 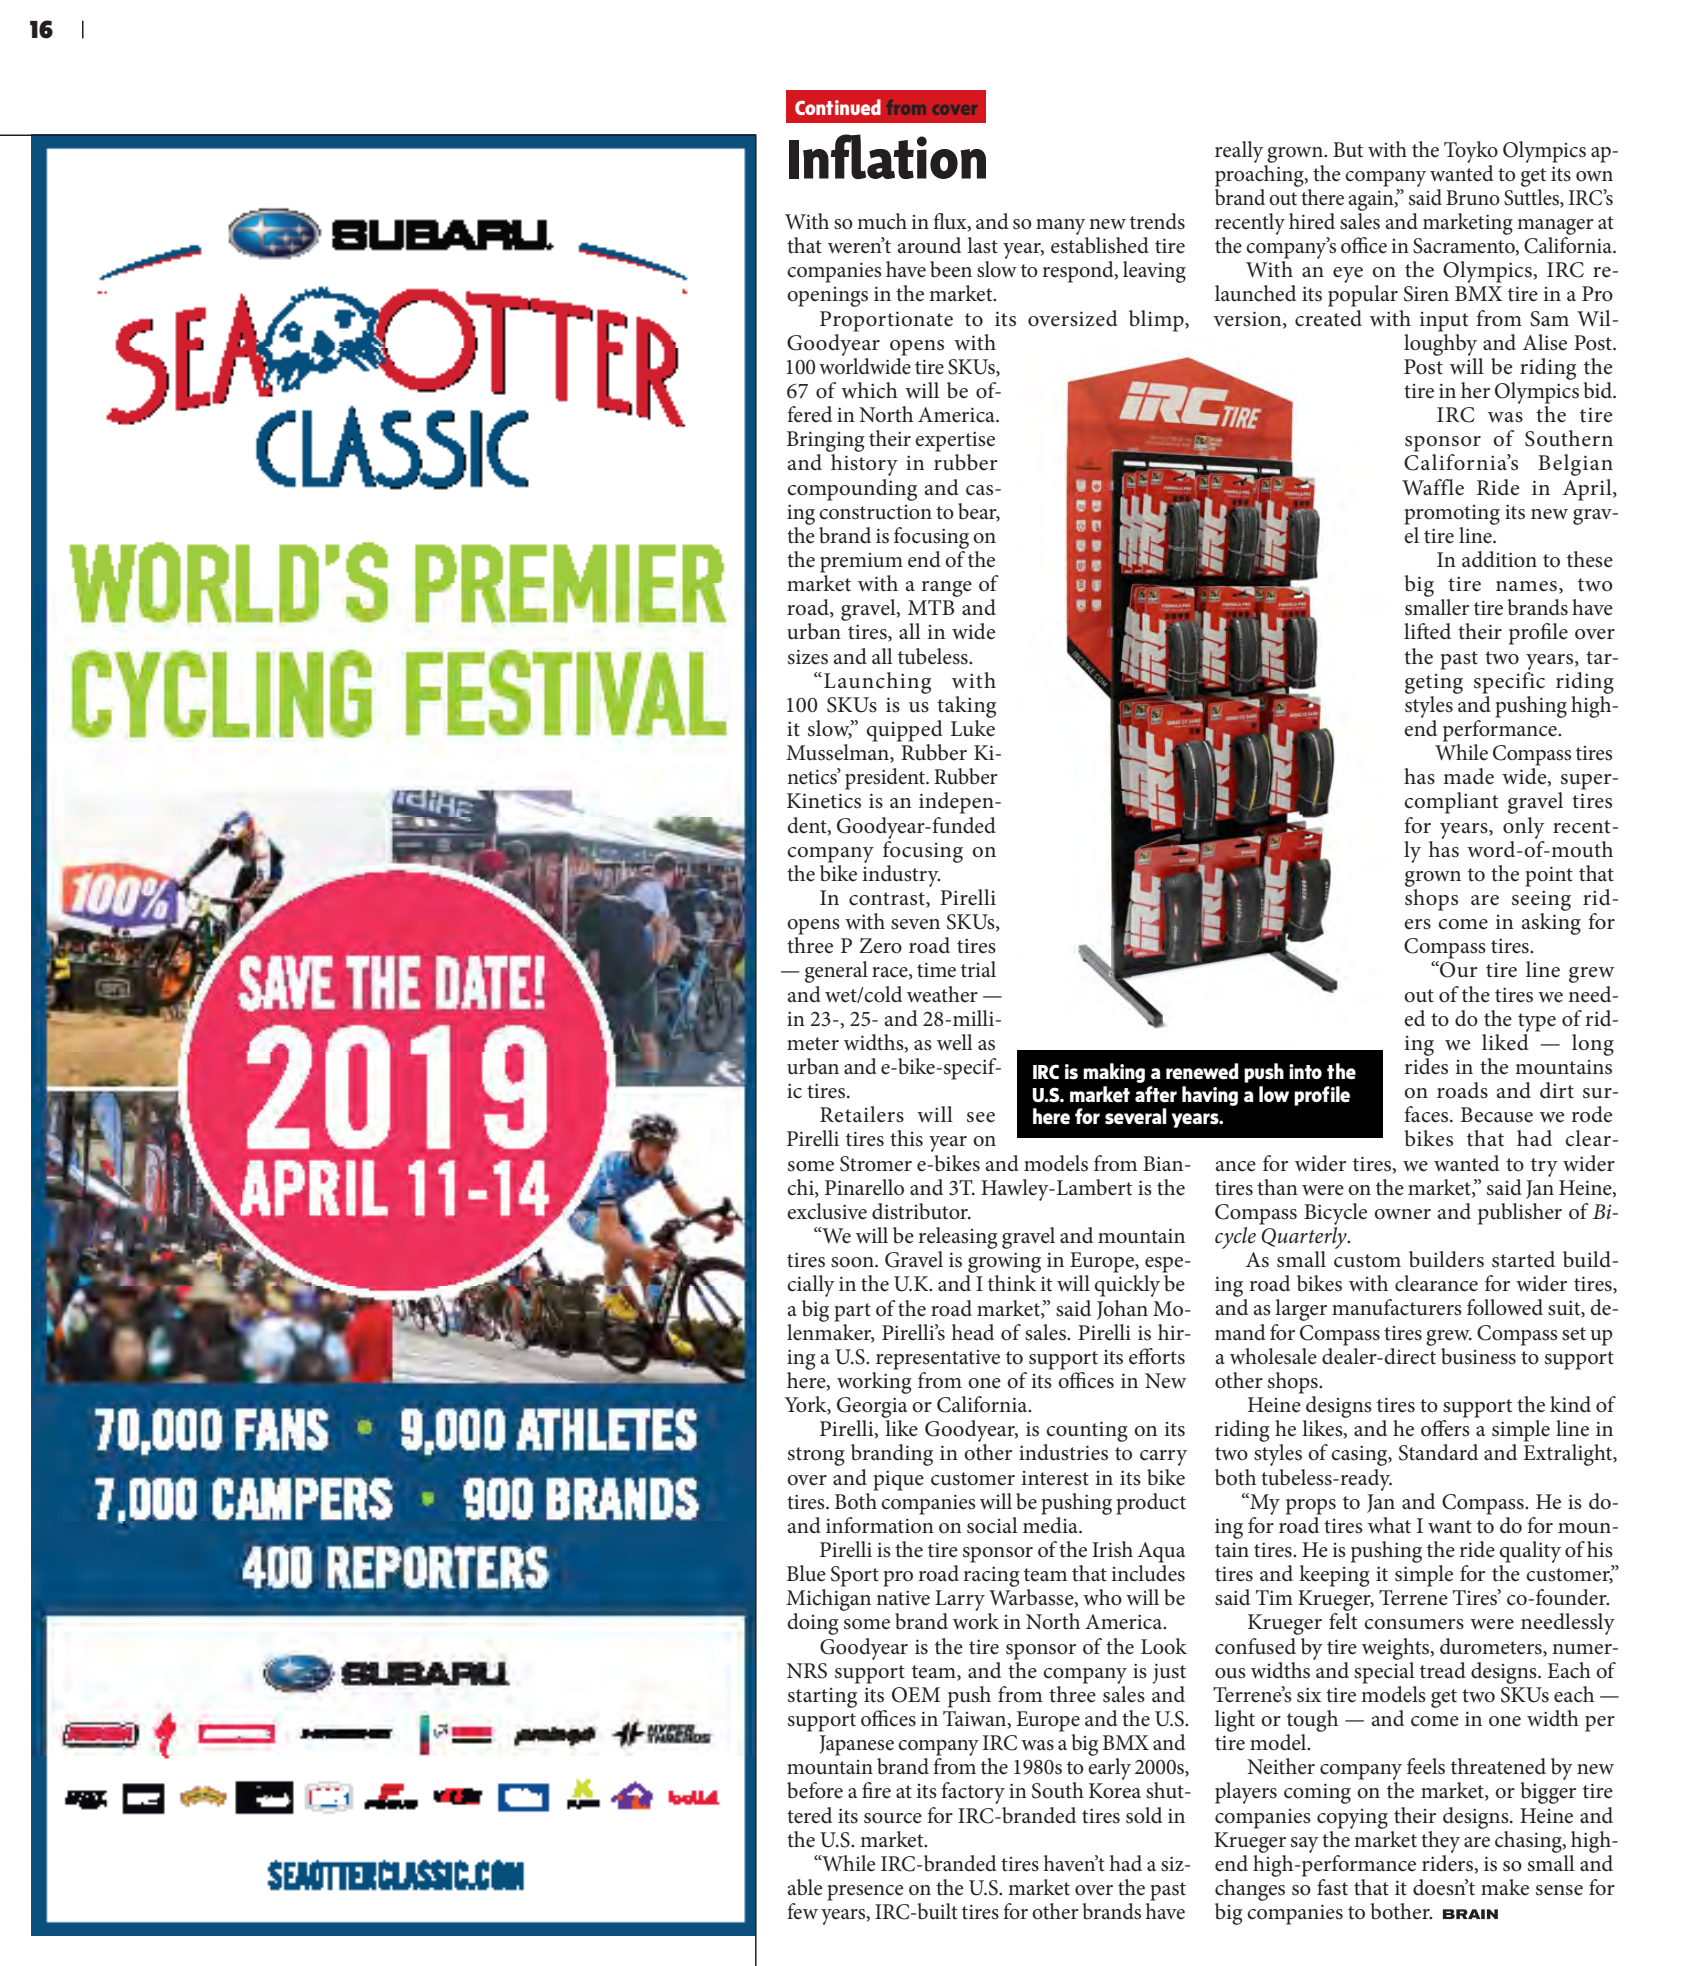 I want to click on addition, so click(x=1499, y=559).
